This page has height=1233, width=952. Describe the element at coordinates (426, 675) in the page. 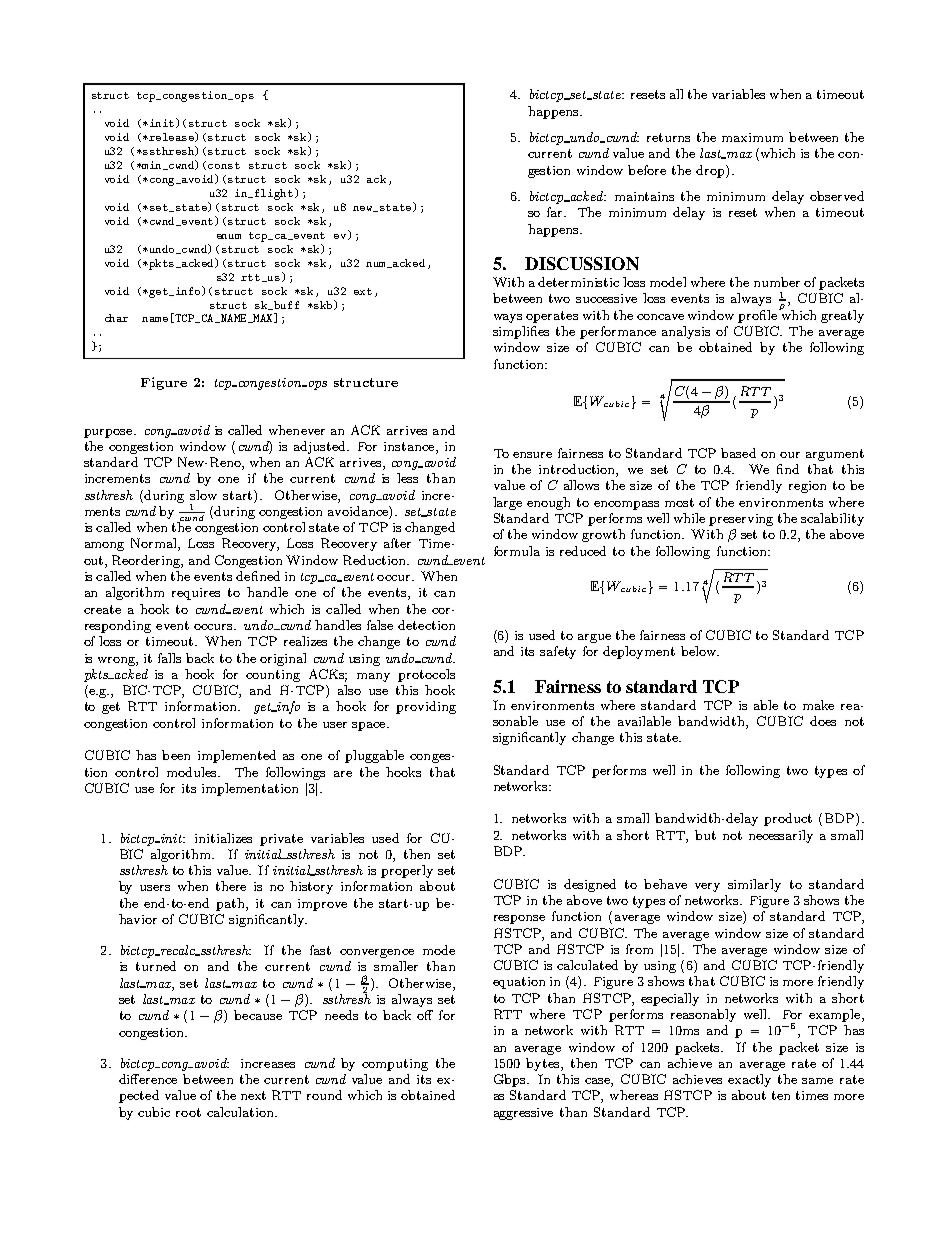

I see `protocols` at that location.
